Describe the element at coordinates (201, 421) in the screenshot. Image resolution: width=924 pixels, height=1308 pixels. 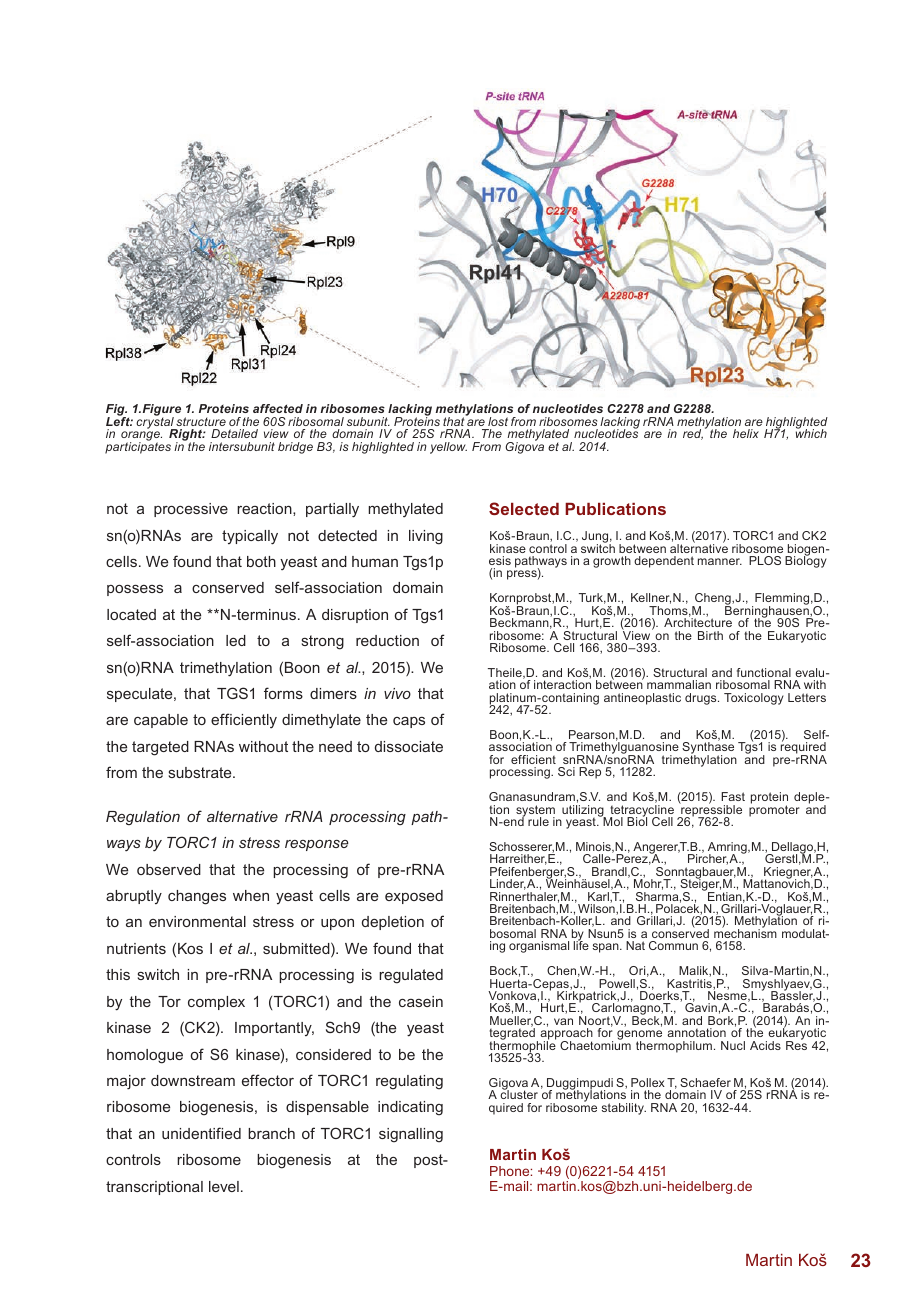
I see `structure` at that location.
